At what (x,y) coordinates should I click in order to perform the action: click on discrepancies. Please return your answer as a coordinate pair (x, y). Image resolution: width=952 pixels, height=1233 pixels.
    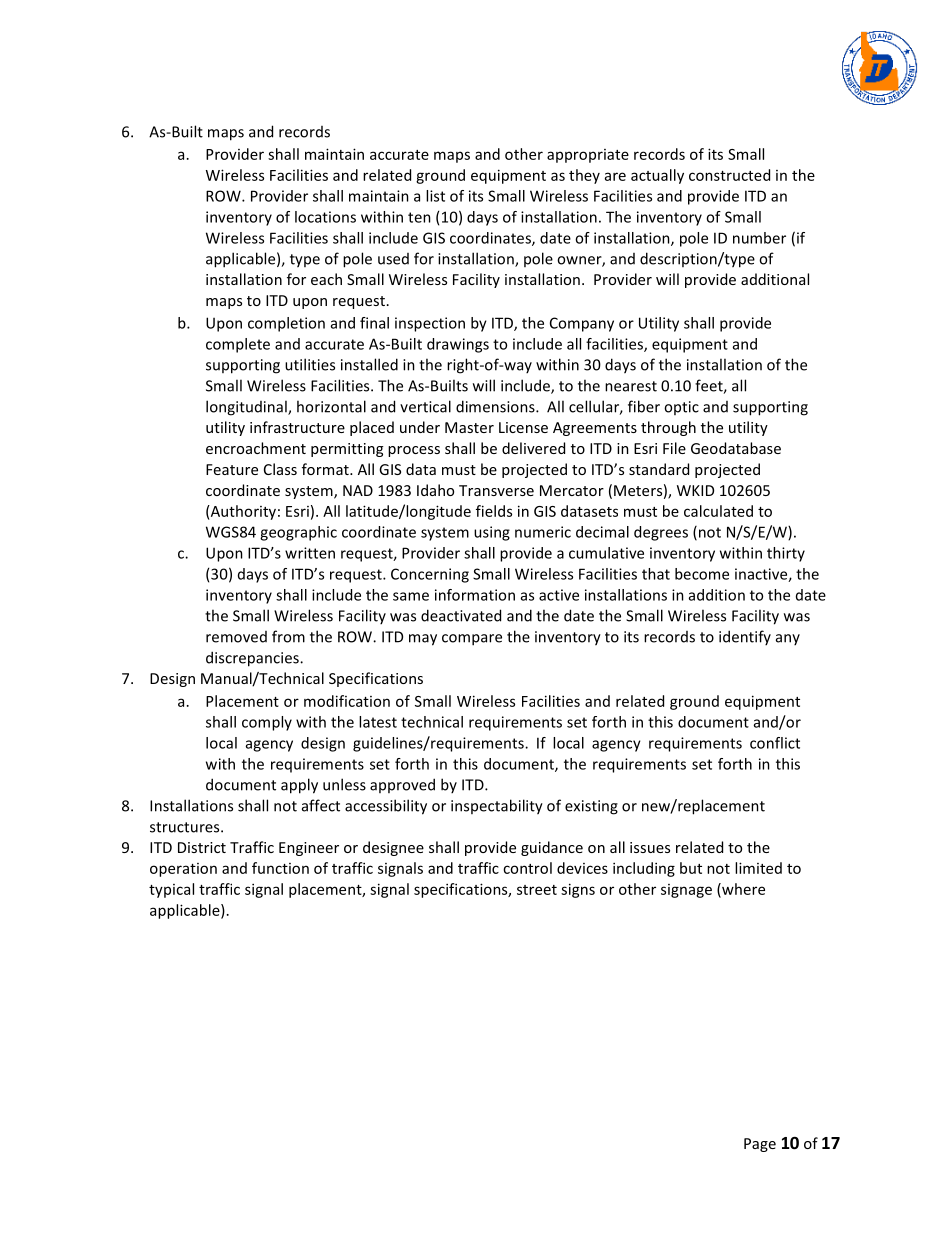
    Looking at the image, I should click on (253, 659).
